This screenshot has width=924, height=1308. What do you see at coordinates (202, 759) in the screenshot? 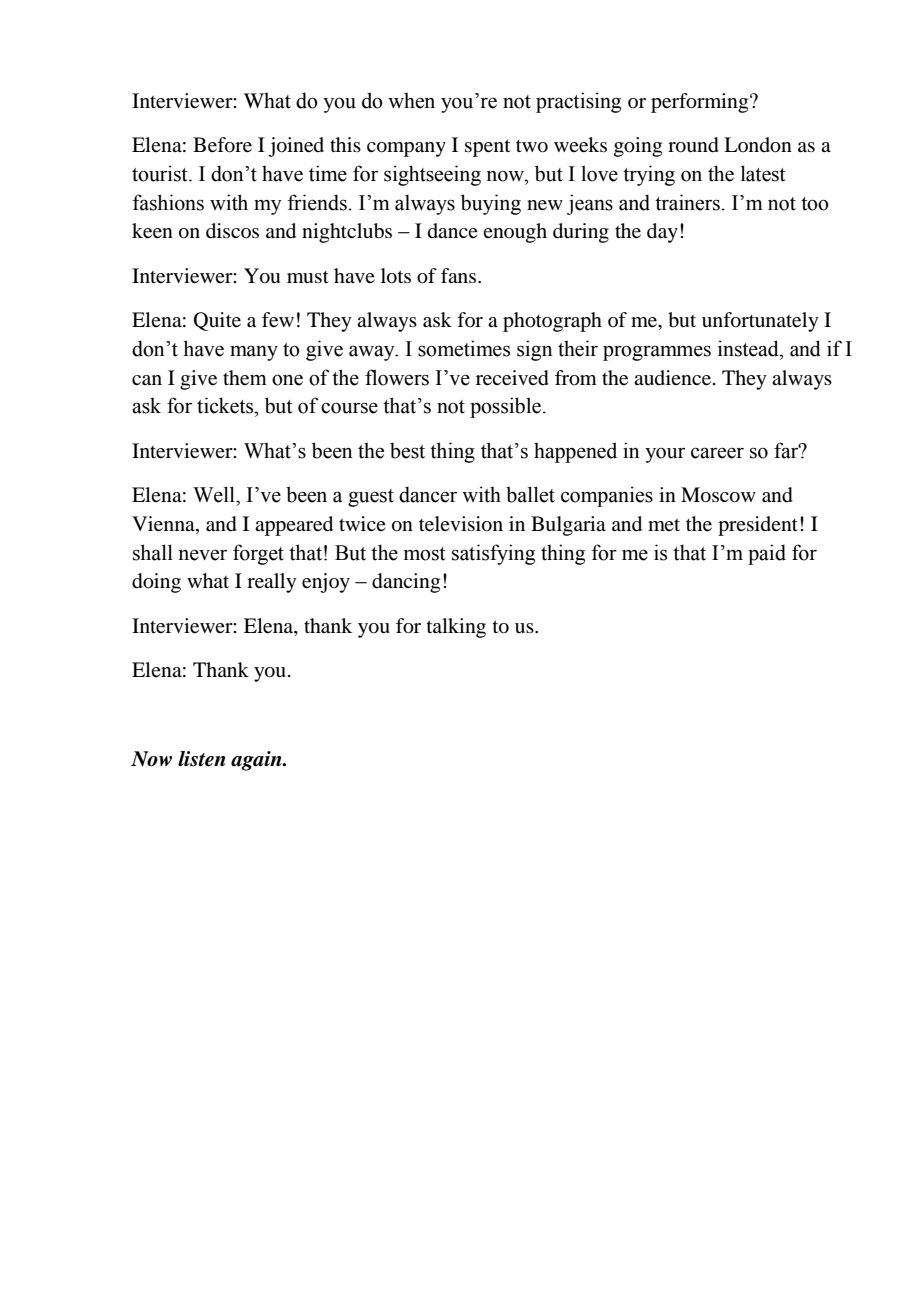
I see `listen` at bounding box center [202, 759].
